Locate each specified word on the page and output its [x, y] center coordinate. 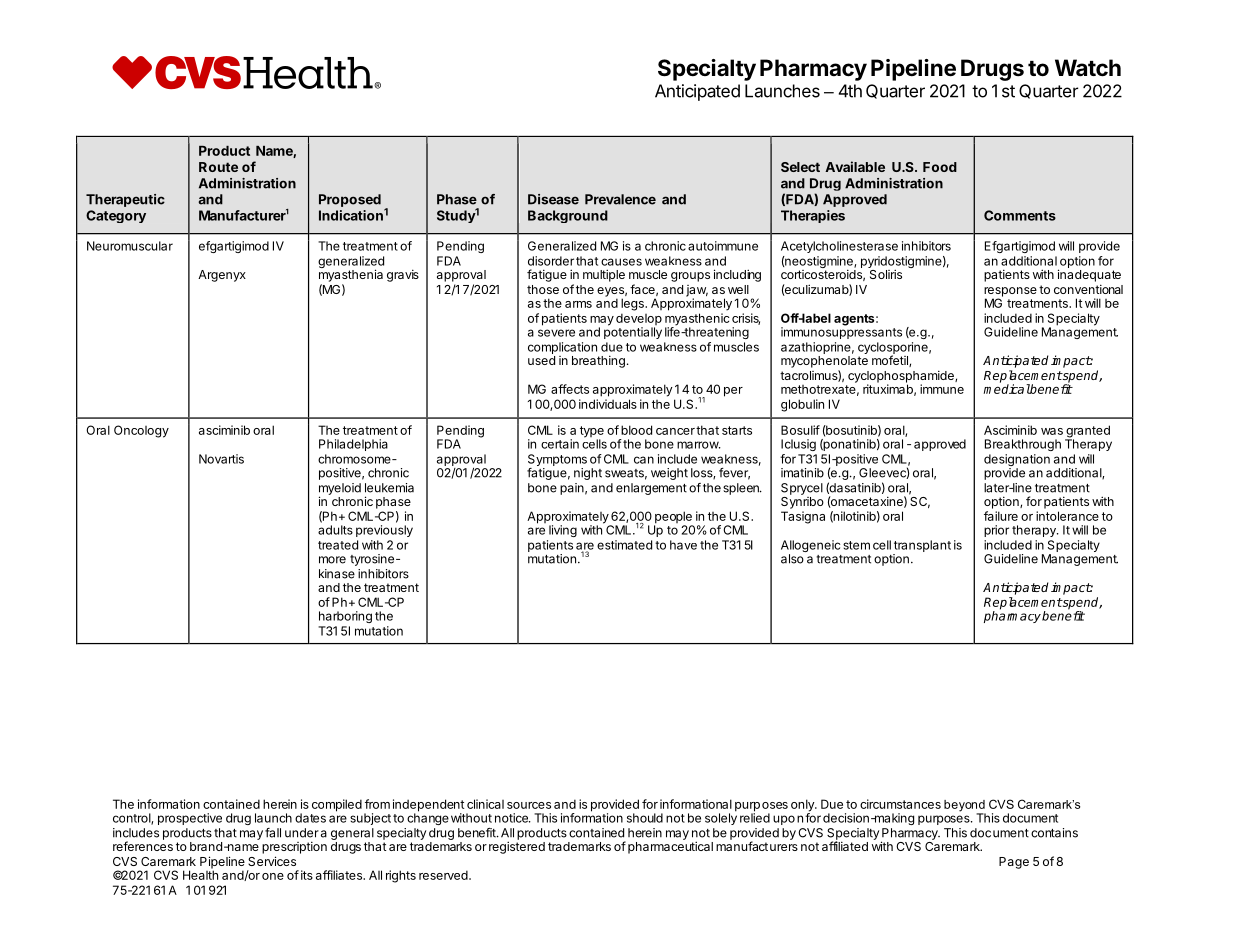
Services [272, 861]
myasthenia [351, 275]
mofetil [891, 361]
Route [218, 167]
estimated [624, 545]
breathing [598, 361]
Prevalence [620, 199]
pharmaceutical [670, 847]
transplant [922, 547]
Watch [1088, 68]
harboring [345, 617]
